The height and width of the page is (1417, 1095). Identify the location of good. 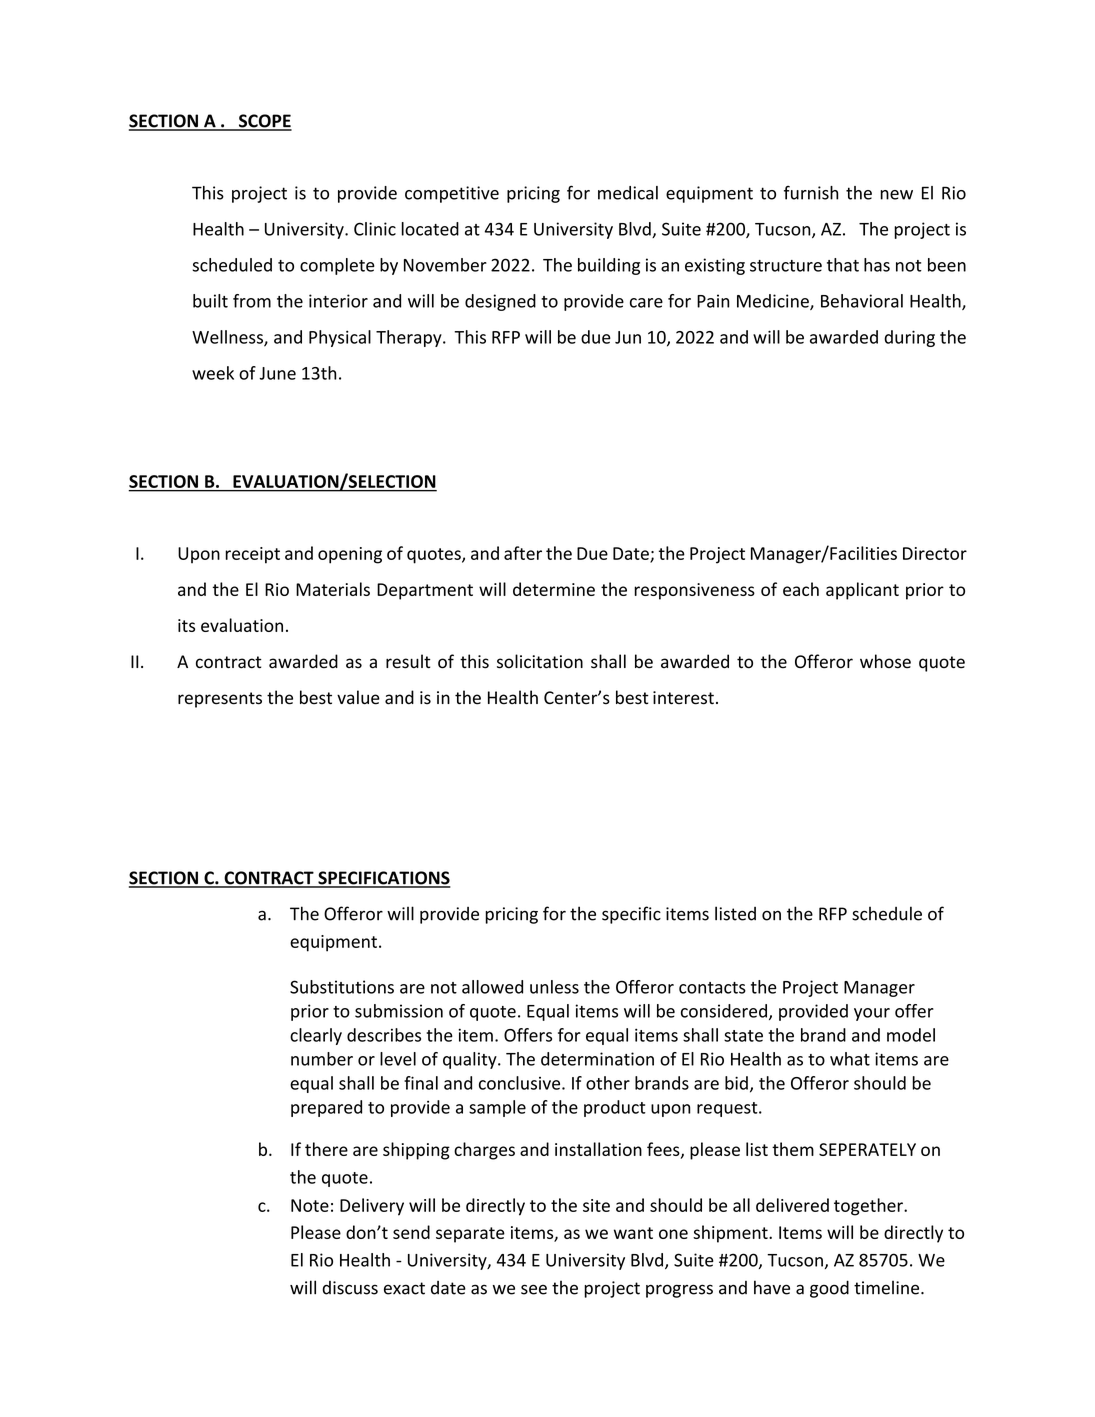
(829, 1289).
